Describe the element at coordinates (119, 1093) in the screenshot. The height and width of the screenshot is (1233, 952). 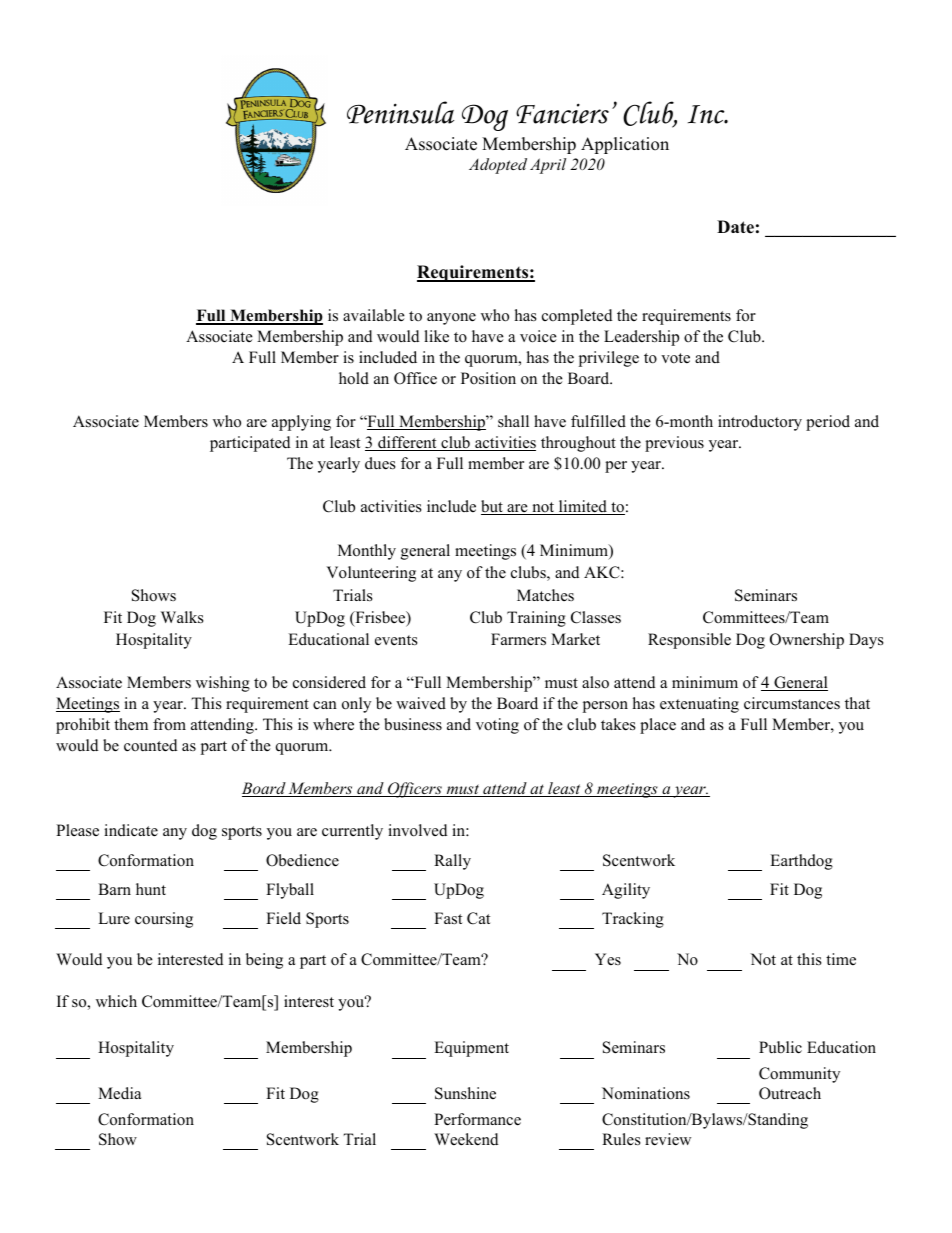
I see `Media` at that location.
